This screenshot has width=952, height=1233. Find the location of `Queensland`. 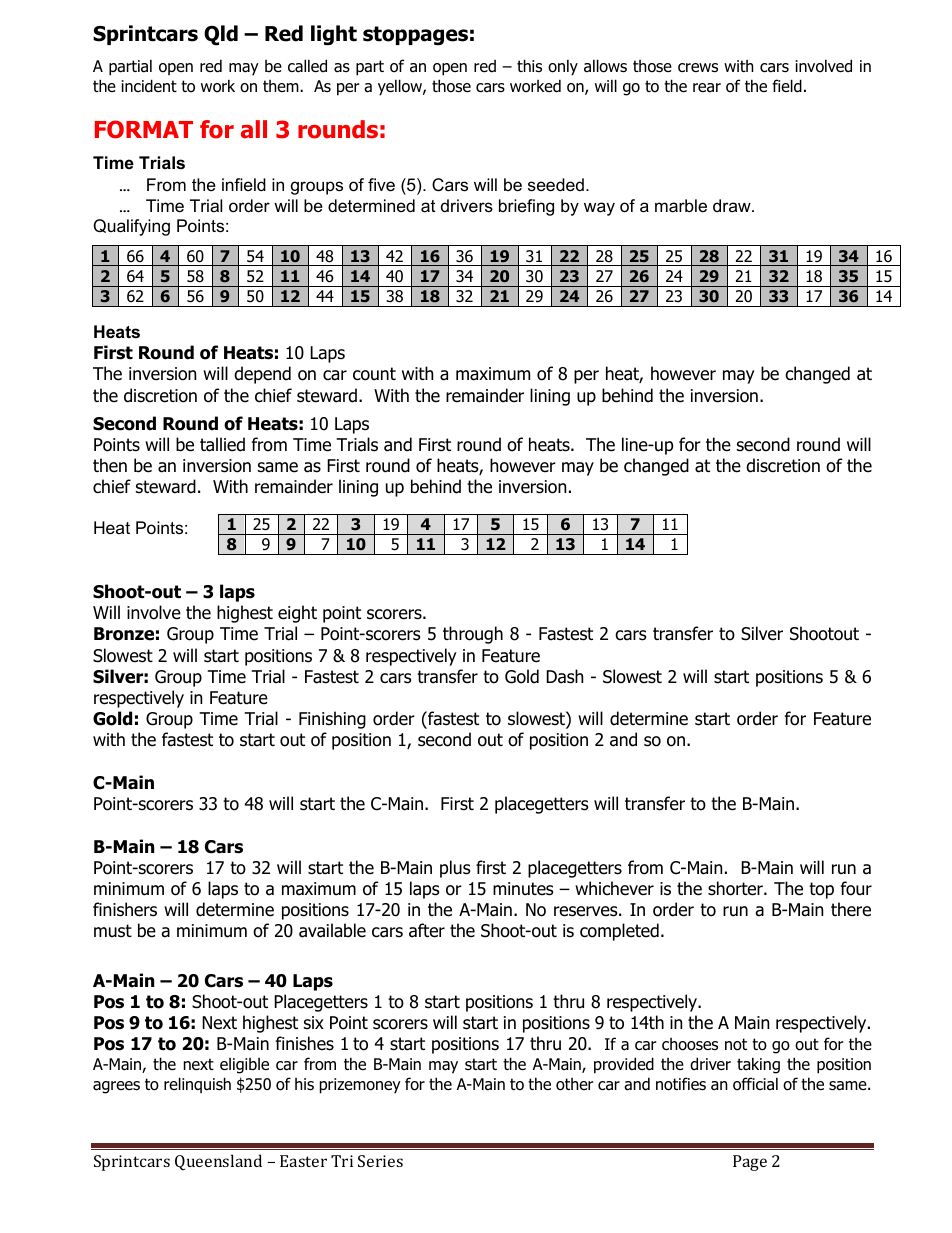

Queensland is located at coordinates (218, 1162).
